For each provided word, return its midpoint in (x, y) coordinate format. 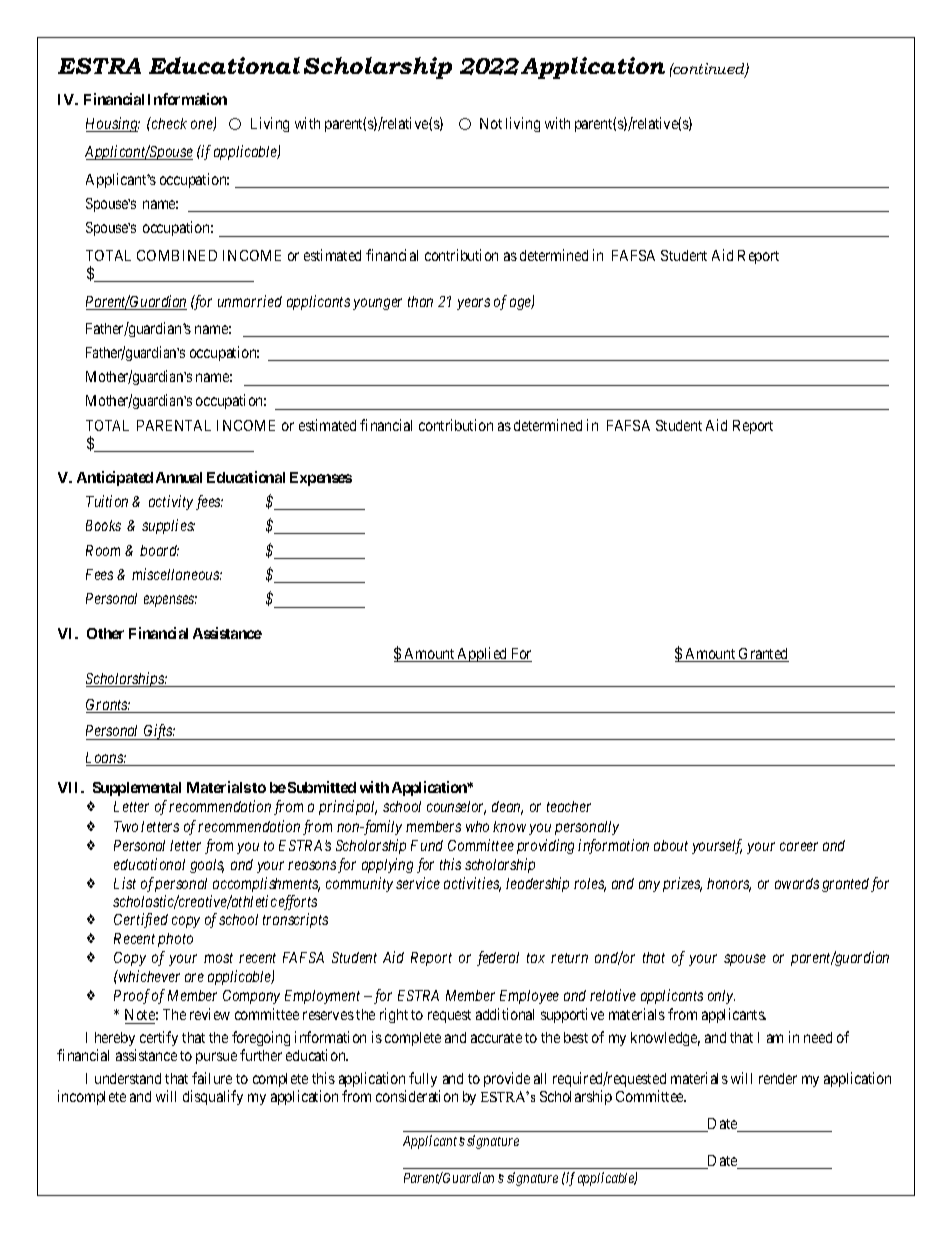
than (420, 301)
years (473, 304)
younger (377, 304)
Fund (427, 845)
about (671, 845)
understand (128, 1078)
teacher (569, 806)
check (168, 123)
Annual (179, 477)
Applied (483, 654)
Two (126, 826)
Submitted (322, 787)
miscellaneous (177, 574)
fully (423, 1079)
